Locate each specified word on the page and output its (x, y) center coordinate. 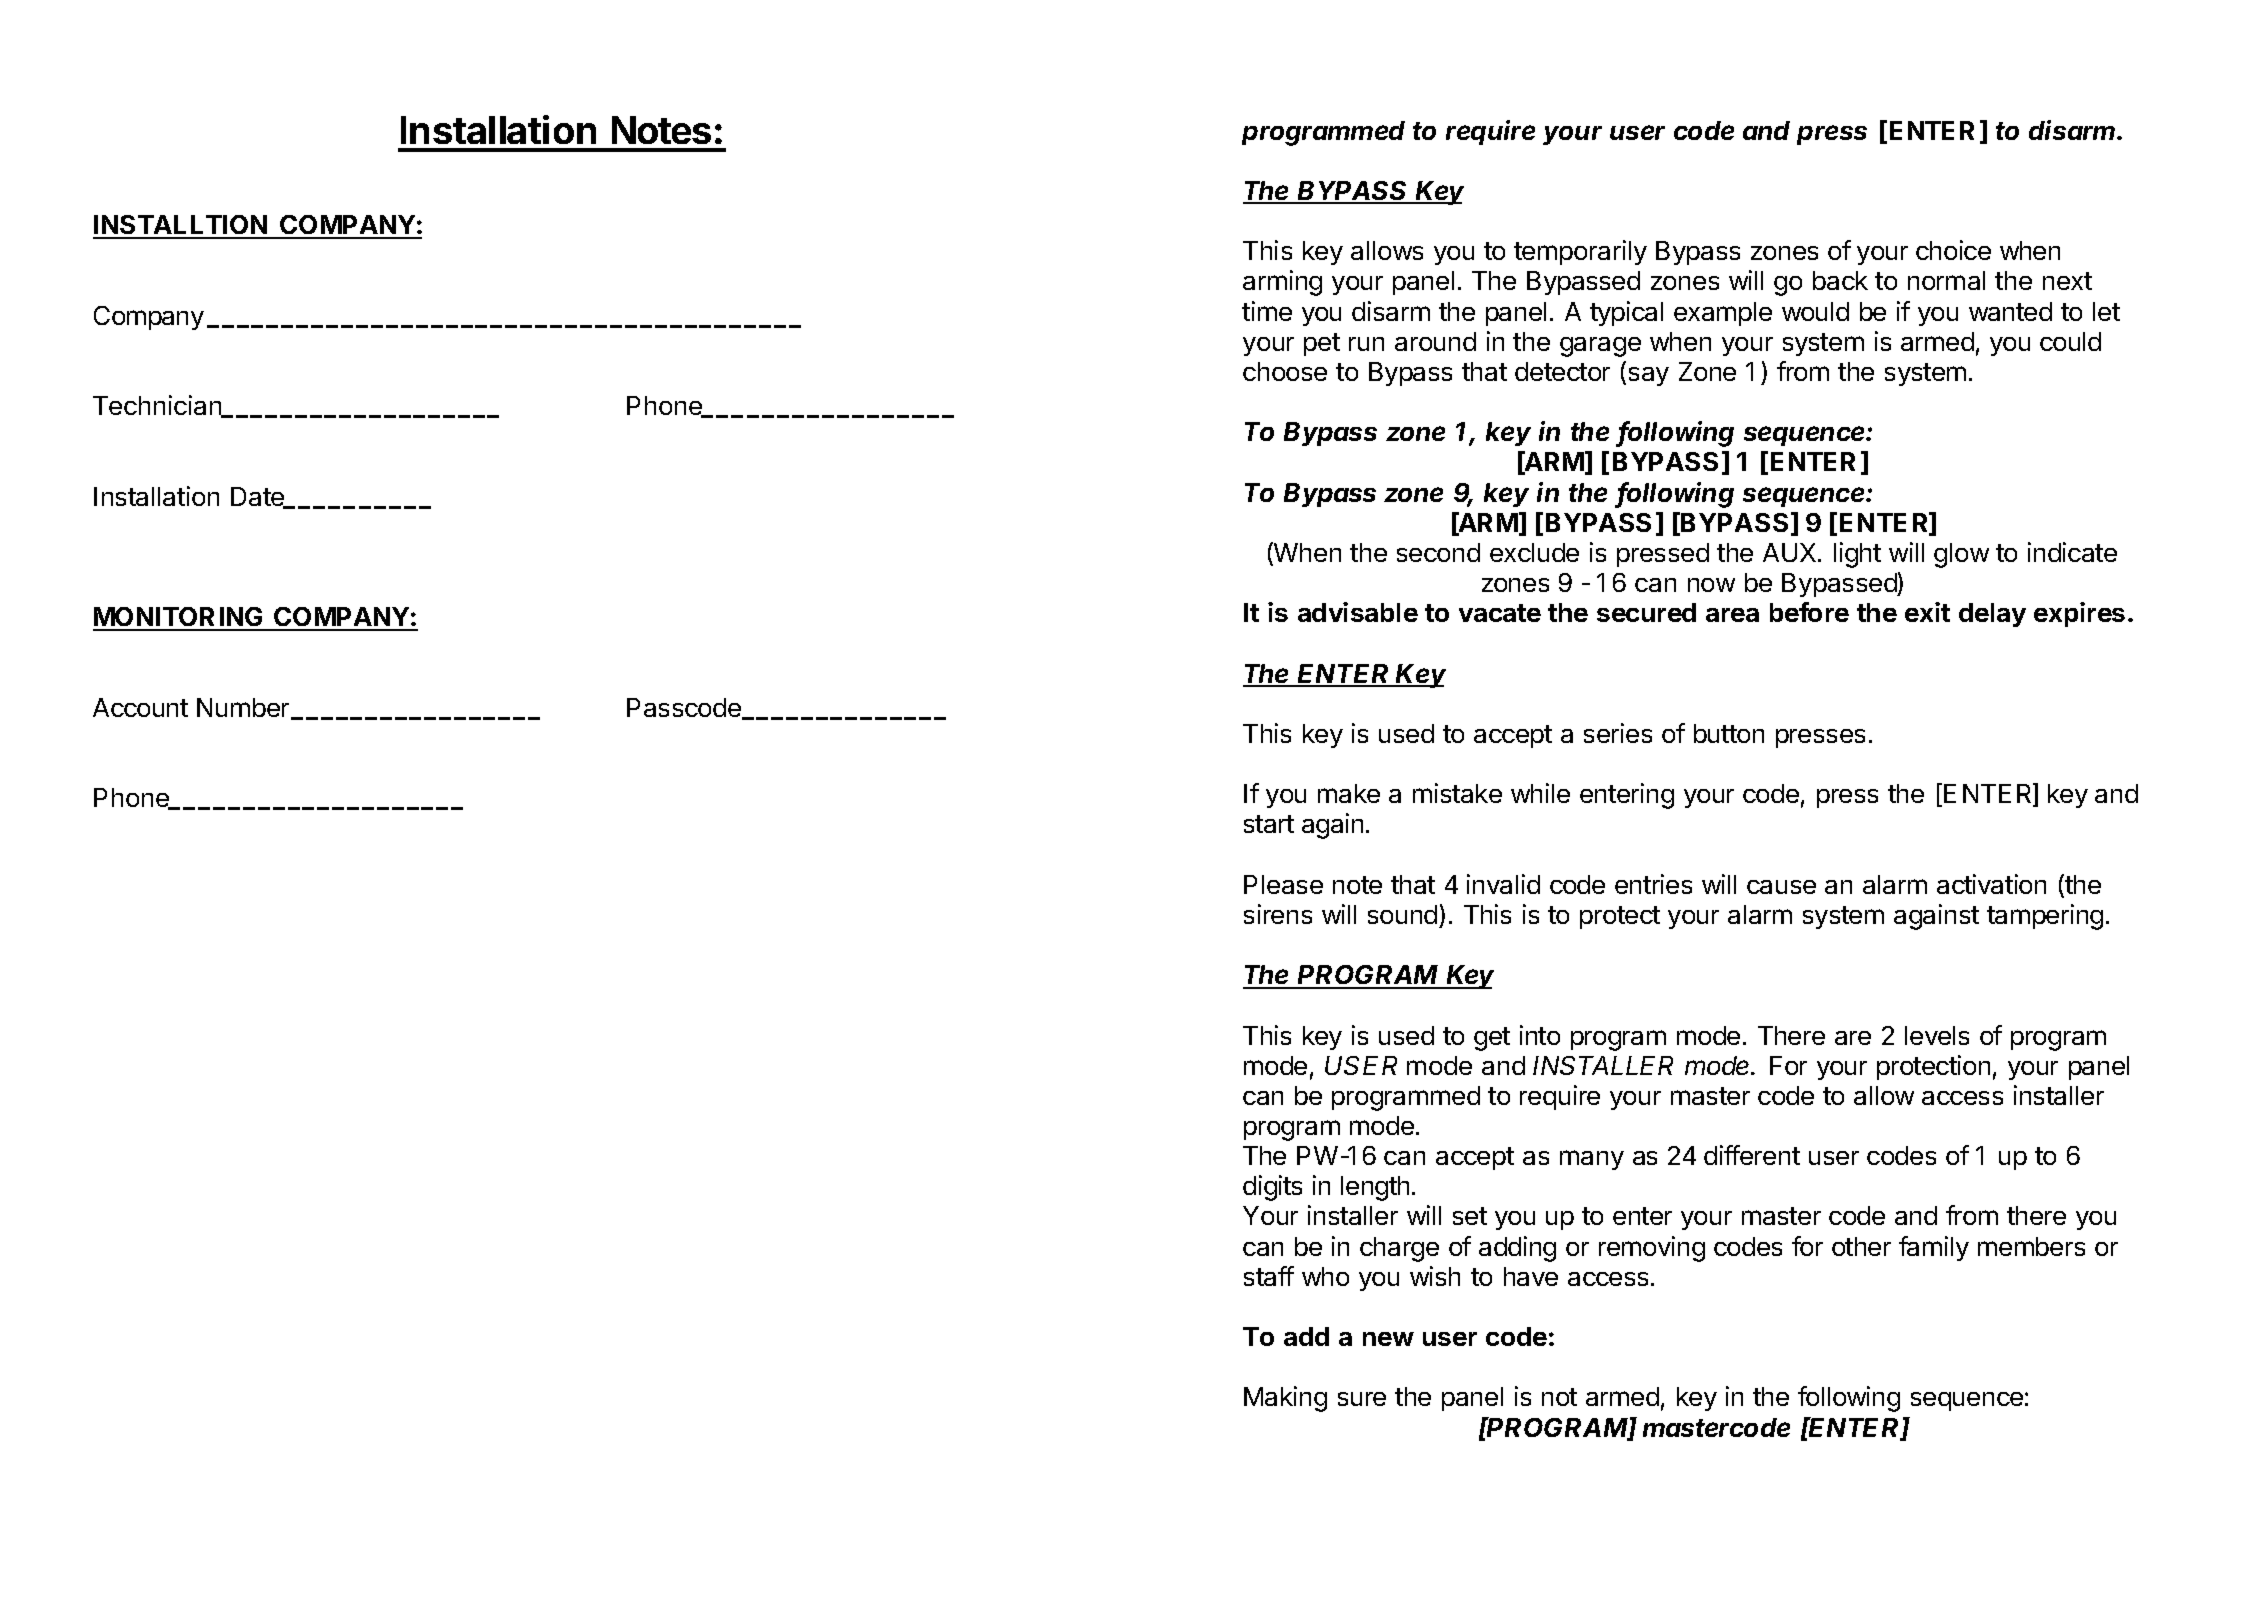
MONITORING (179, 618)
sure (1362, 1399)
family (1934, 1248)
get (1492, 1039)
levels (1937, 1035)
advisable (1358, 612)
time (1267, 311)
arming (1282, 283)
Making (1285, 1399)
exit (1927, 612)
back (1840, 280)
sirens (1278, 914)
